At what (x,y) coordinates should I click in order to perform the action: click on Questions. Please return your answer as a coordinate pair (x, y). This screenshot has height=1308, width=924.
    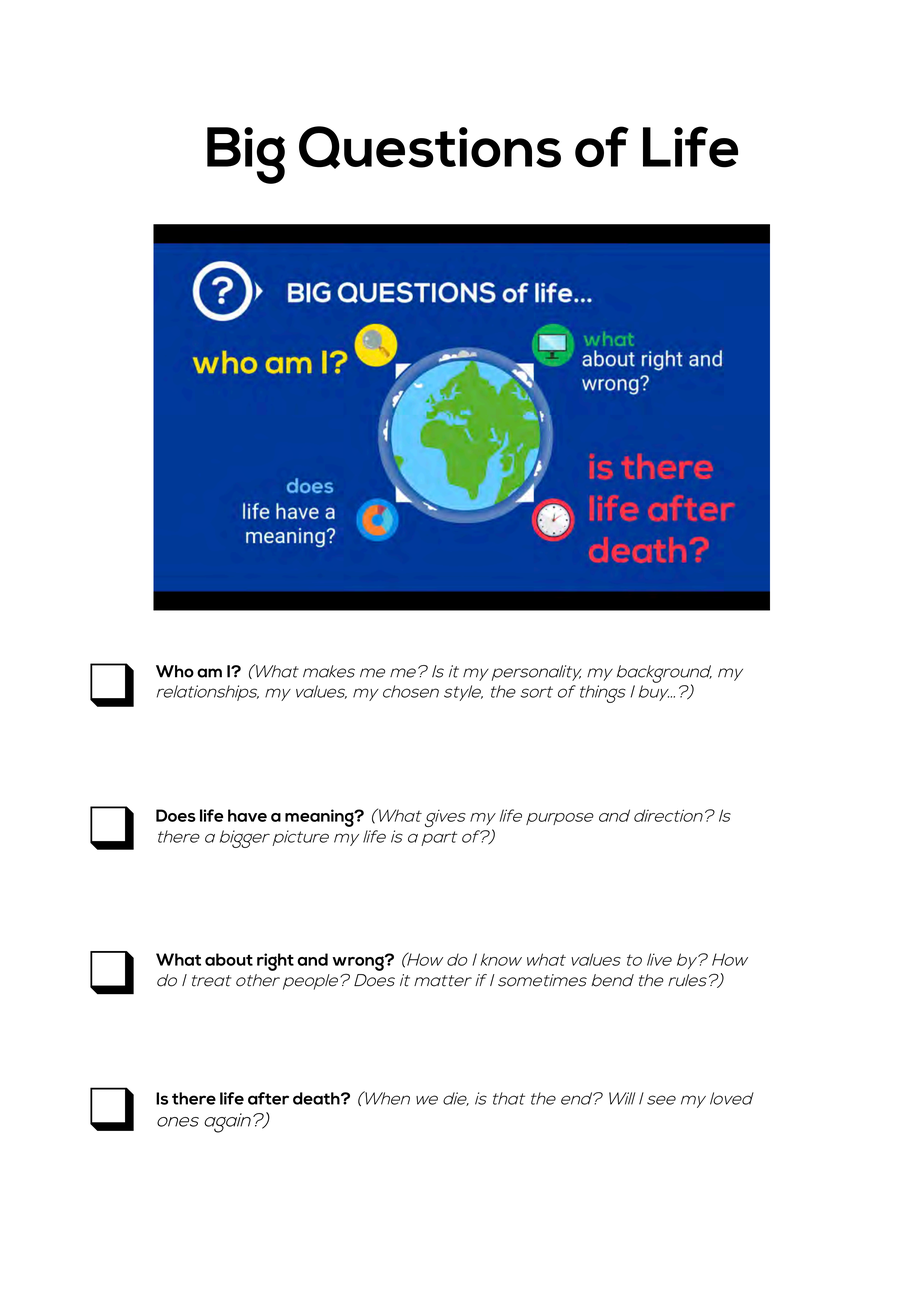
    Looking at the image, I should click on (430, 147).
